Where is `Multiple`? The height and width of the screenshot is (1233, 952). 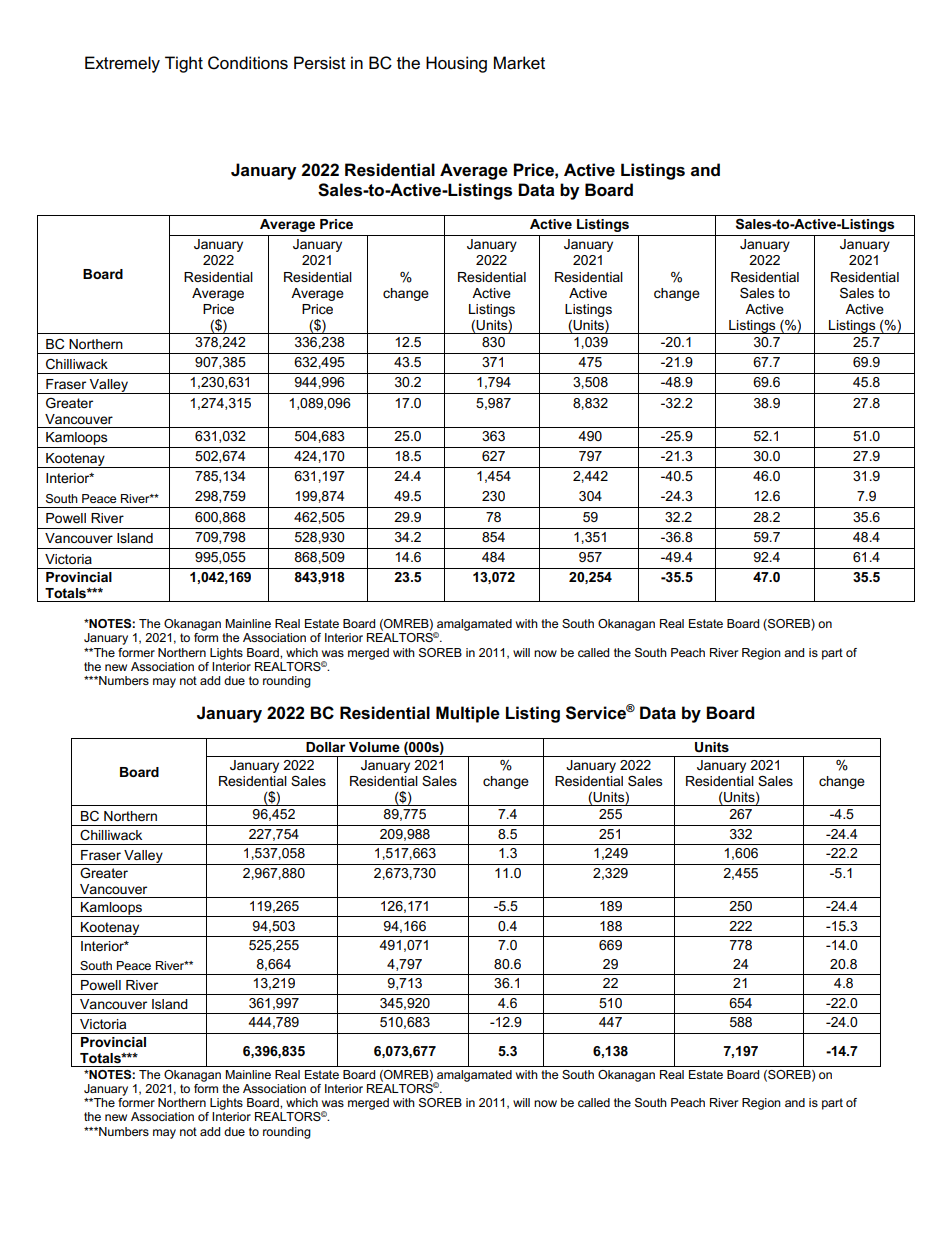
Multiple is located at coordinates (468, 714).
